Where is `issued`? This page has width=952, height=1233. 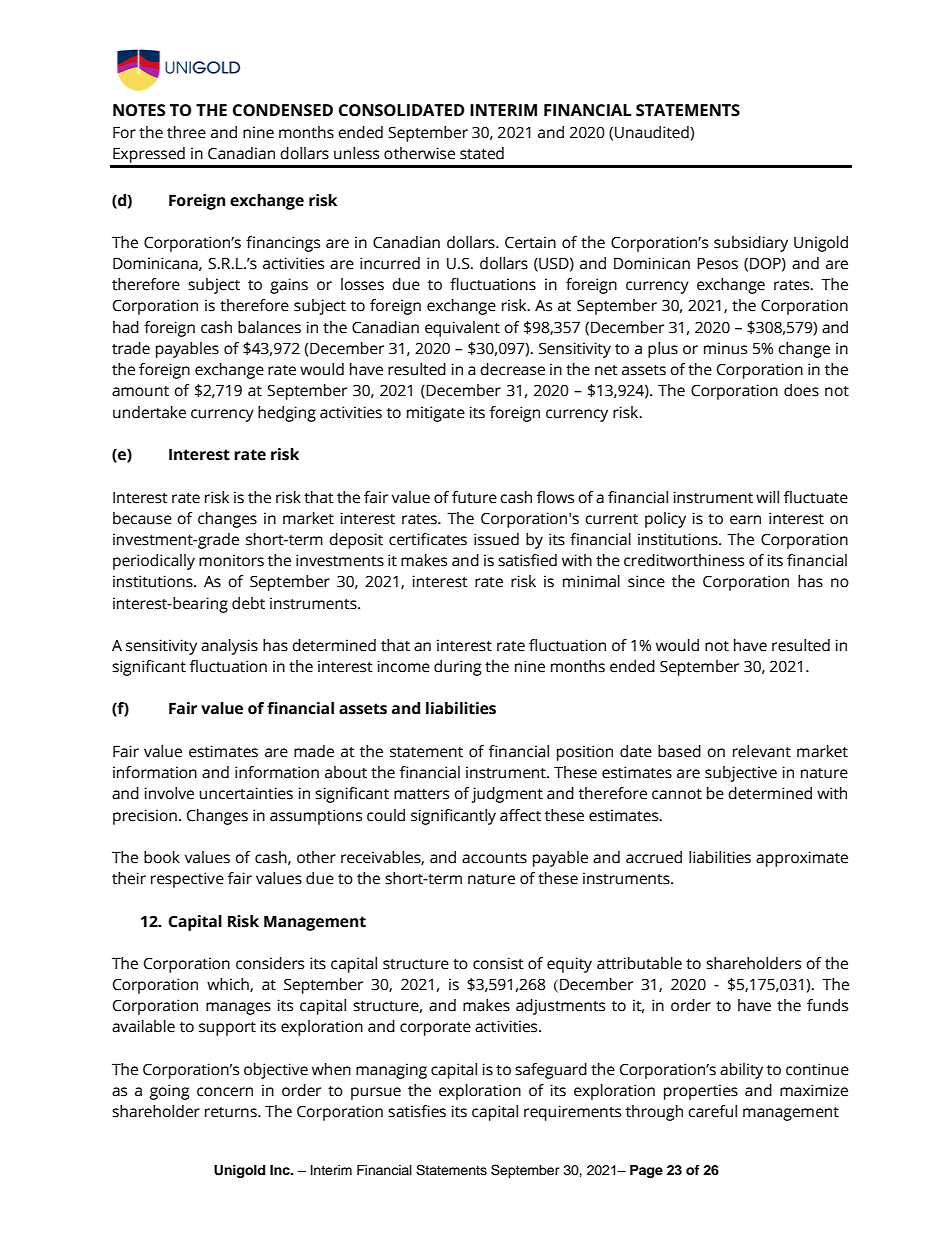
issued is located at coordinates (496, 539).
